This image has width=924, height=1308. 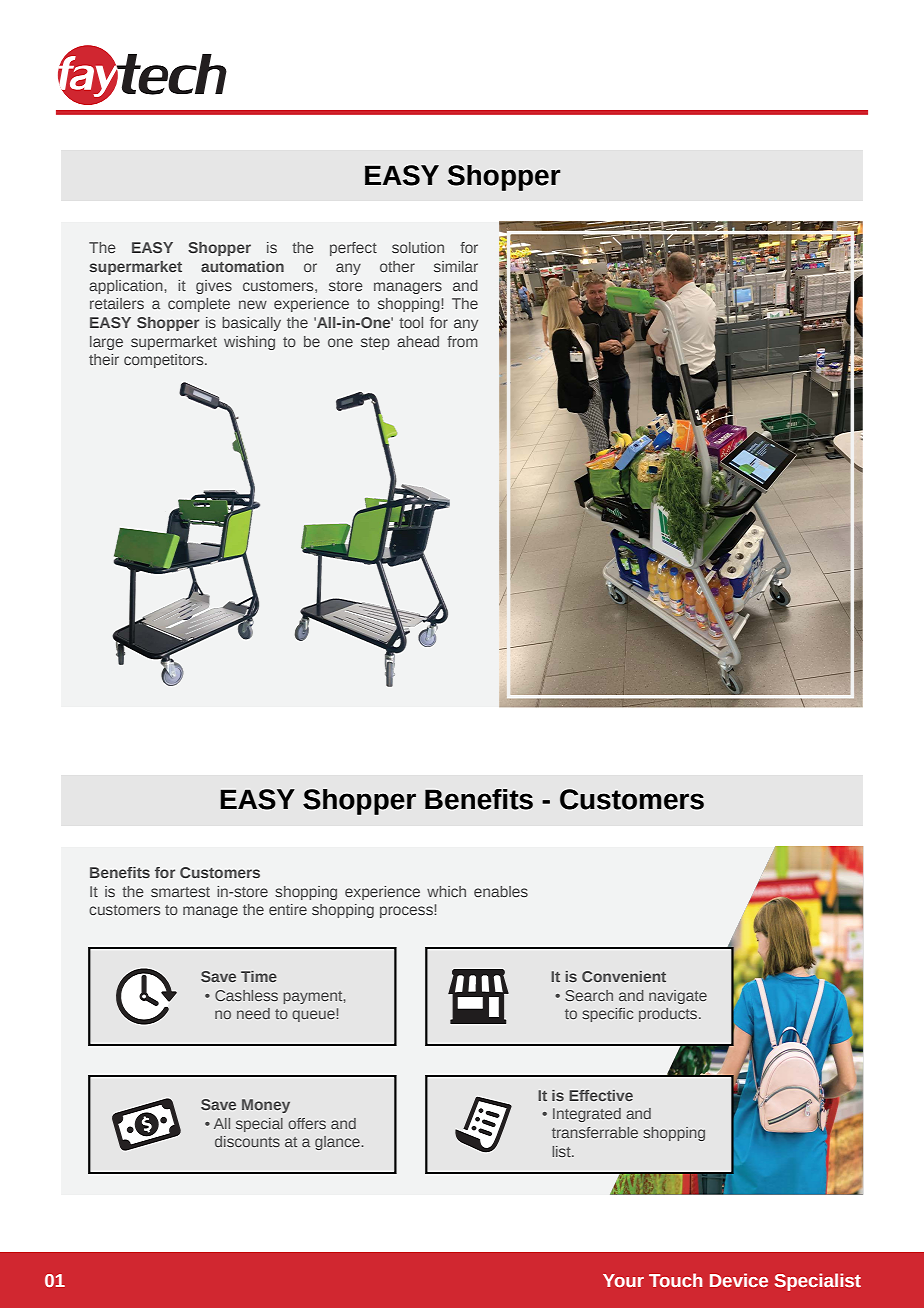 What do you see at coordinates (253, 1013) in the image?
I see `need` at bounding box center [253, 1013].
